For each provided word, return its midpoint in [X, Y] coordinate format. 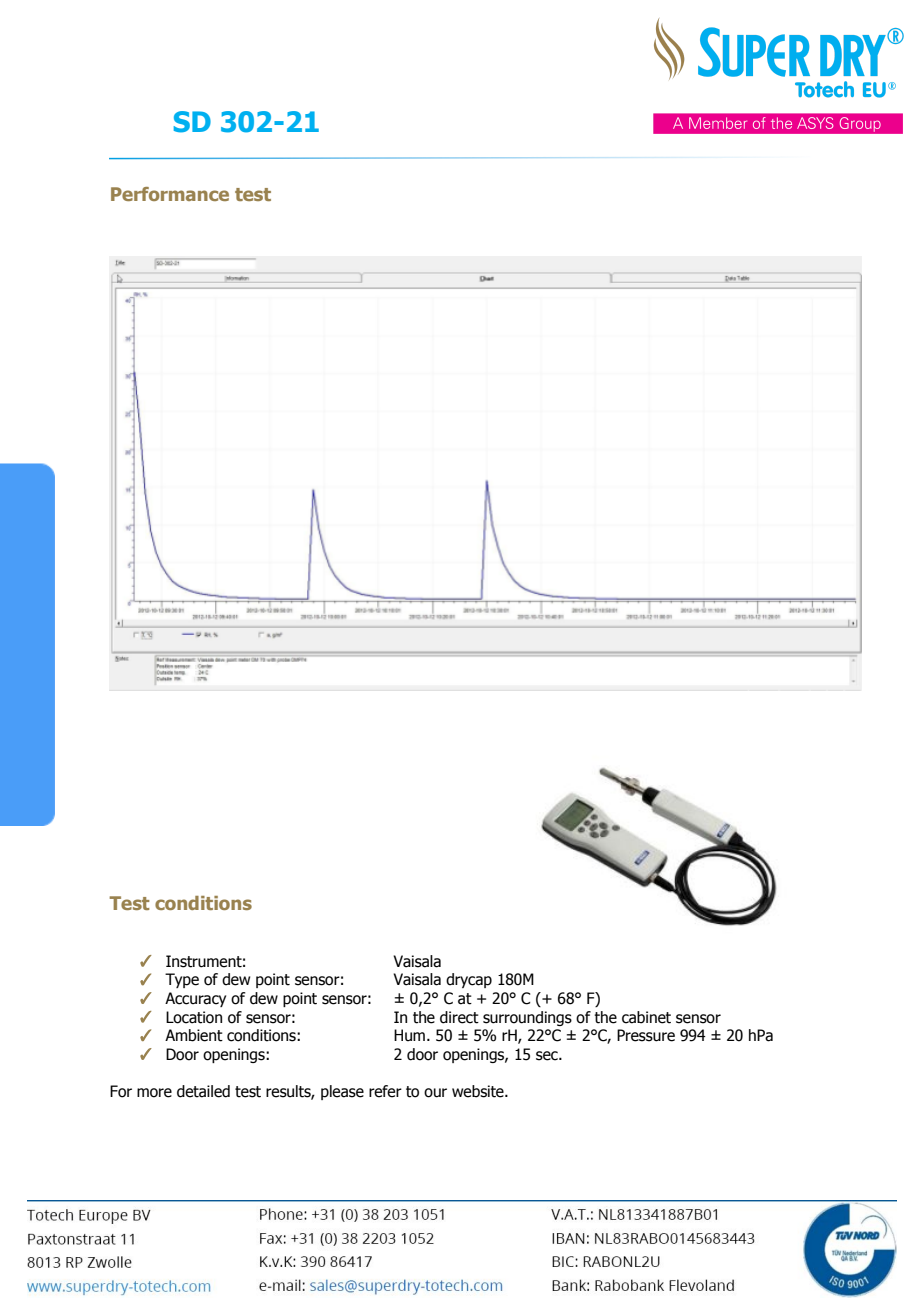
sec [548, 1056]
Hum [411, 1035]
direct [459, 1017]
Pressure [646, 1035]
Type [182, 980]
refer [385, 1091]
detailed [203, 1091]
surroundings [527, 1018]
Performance [170, 194]
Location [194, 1017]
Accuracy [195, 999]
